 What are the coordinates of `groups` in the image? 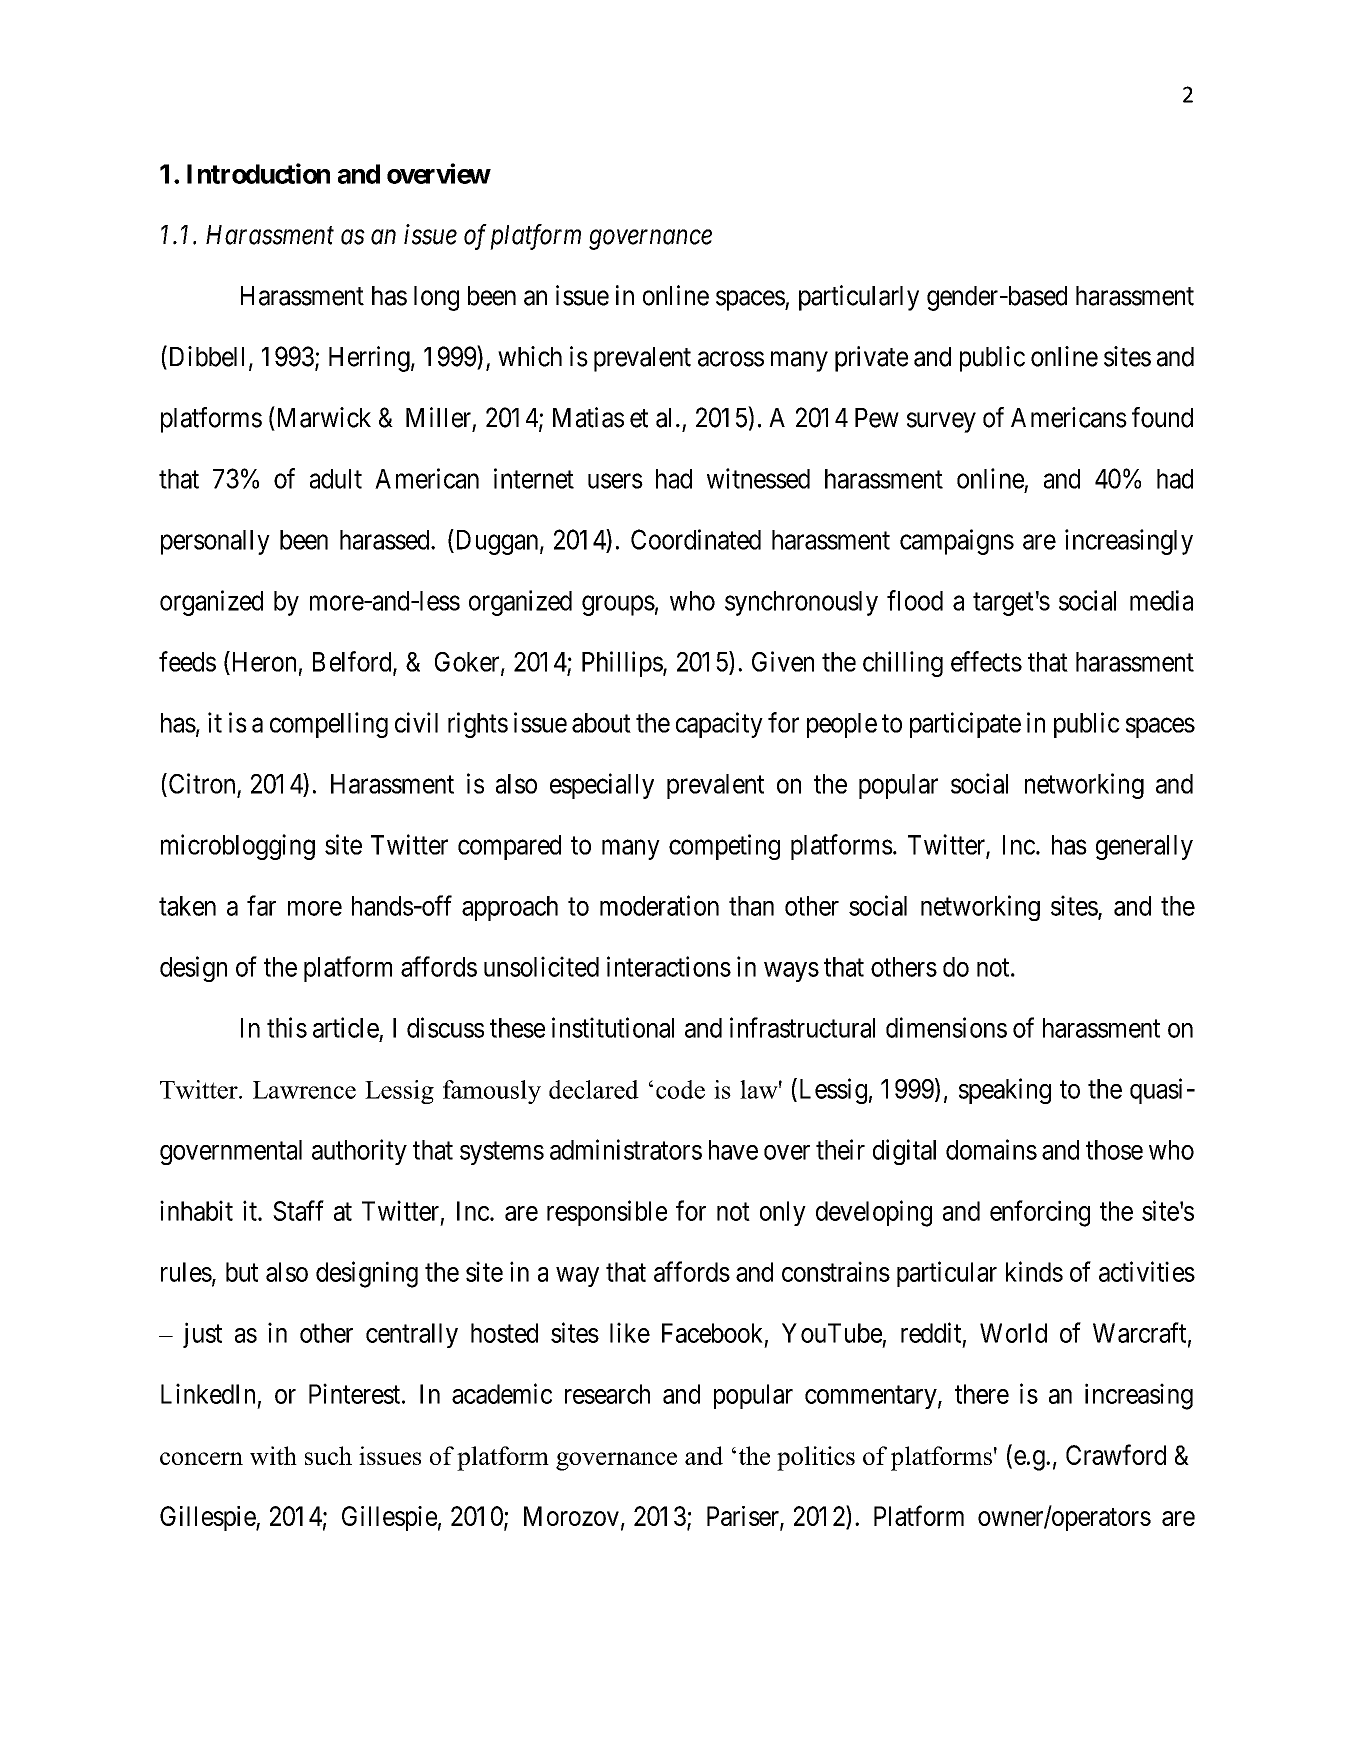 It's located at (618, 606).
